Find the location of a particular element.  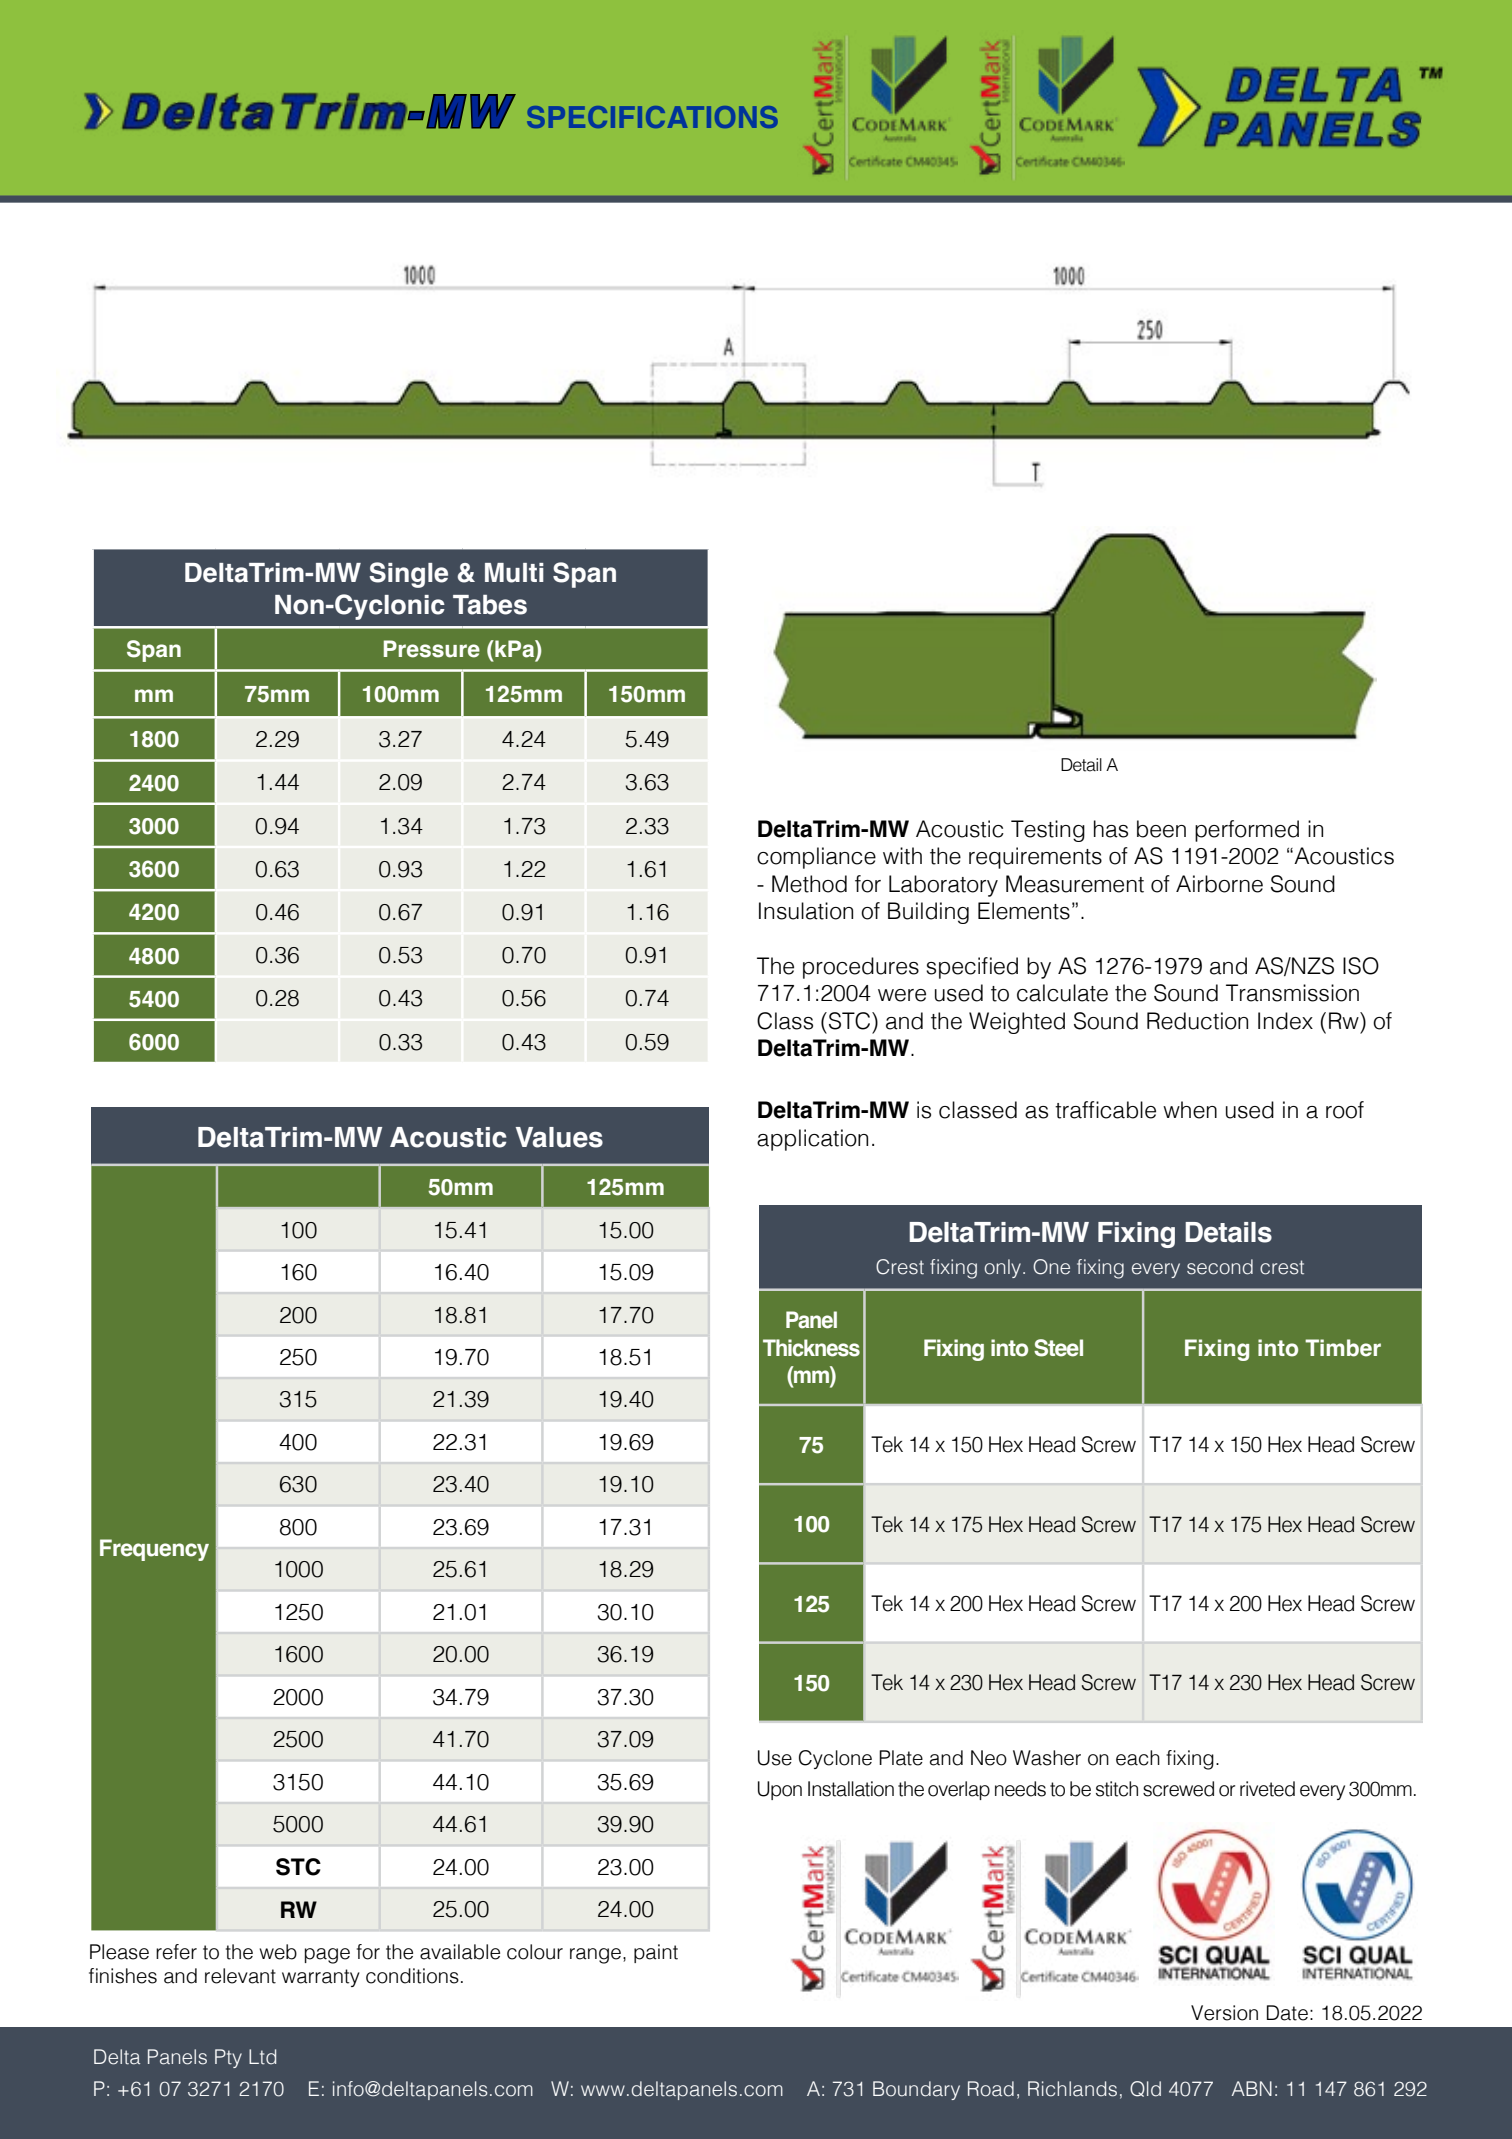

performed is located at coordinates (1247, 831).
